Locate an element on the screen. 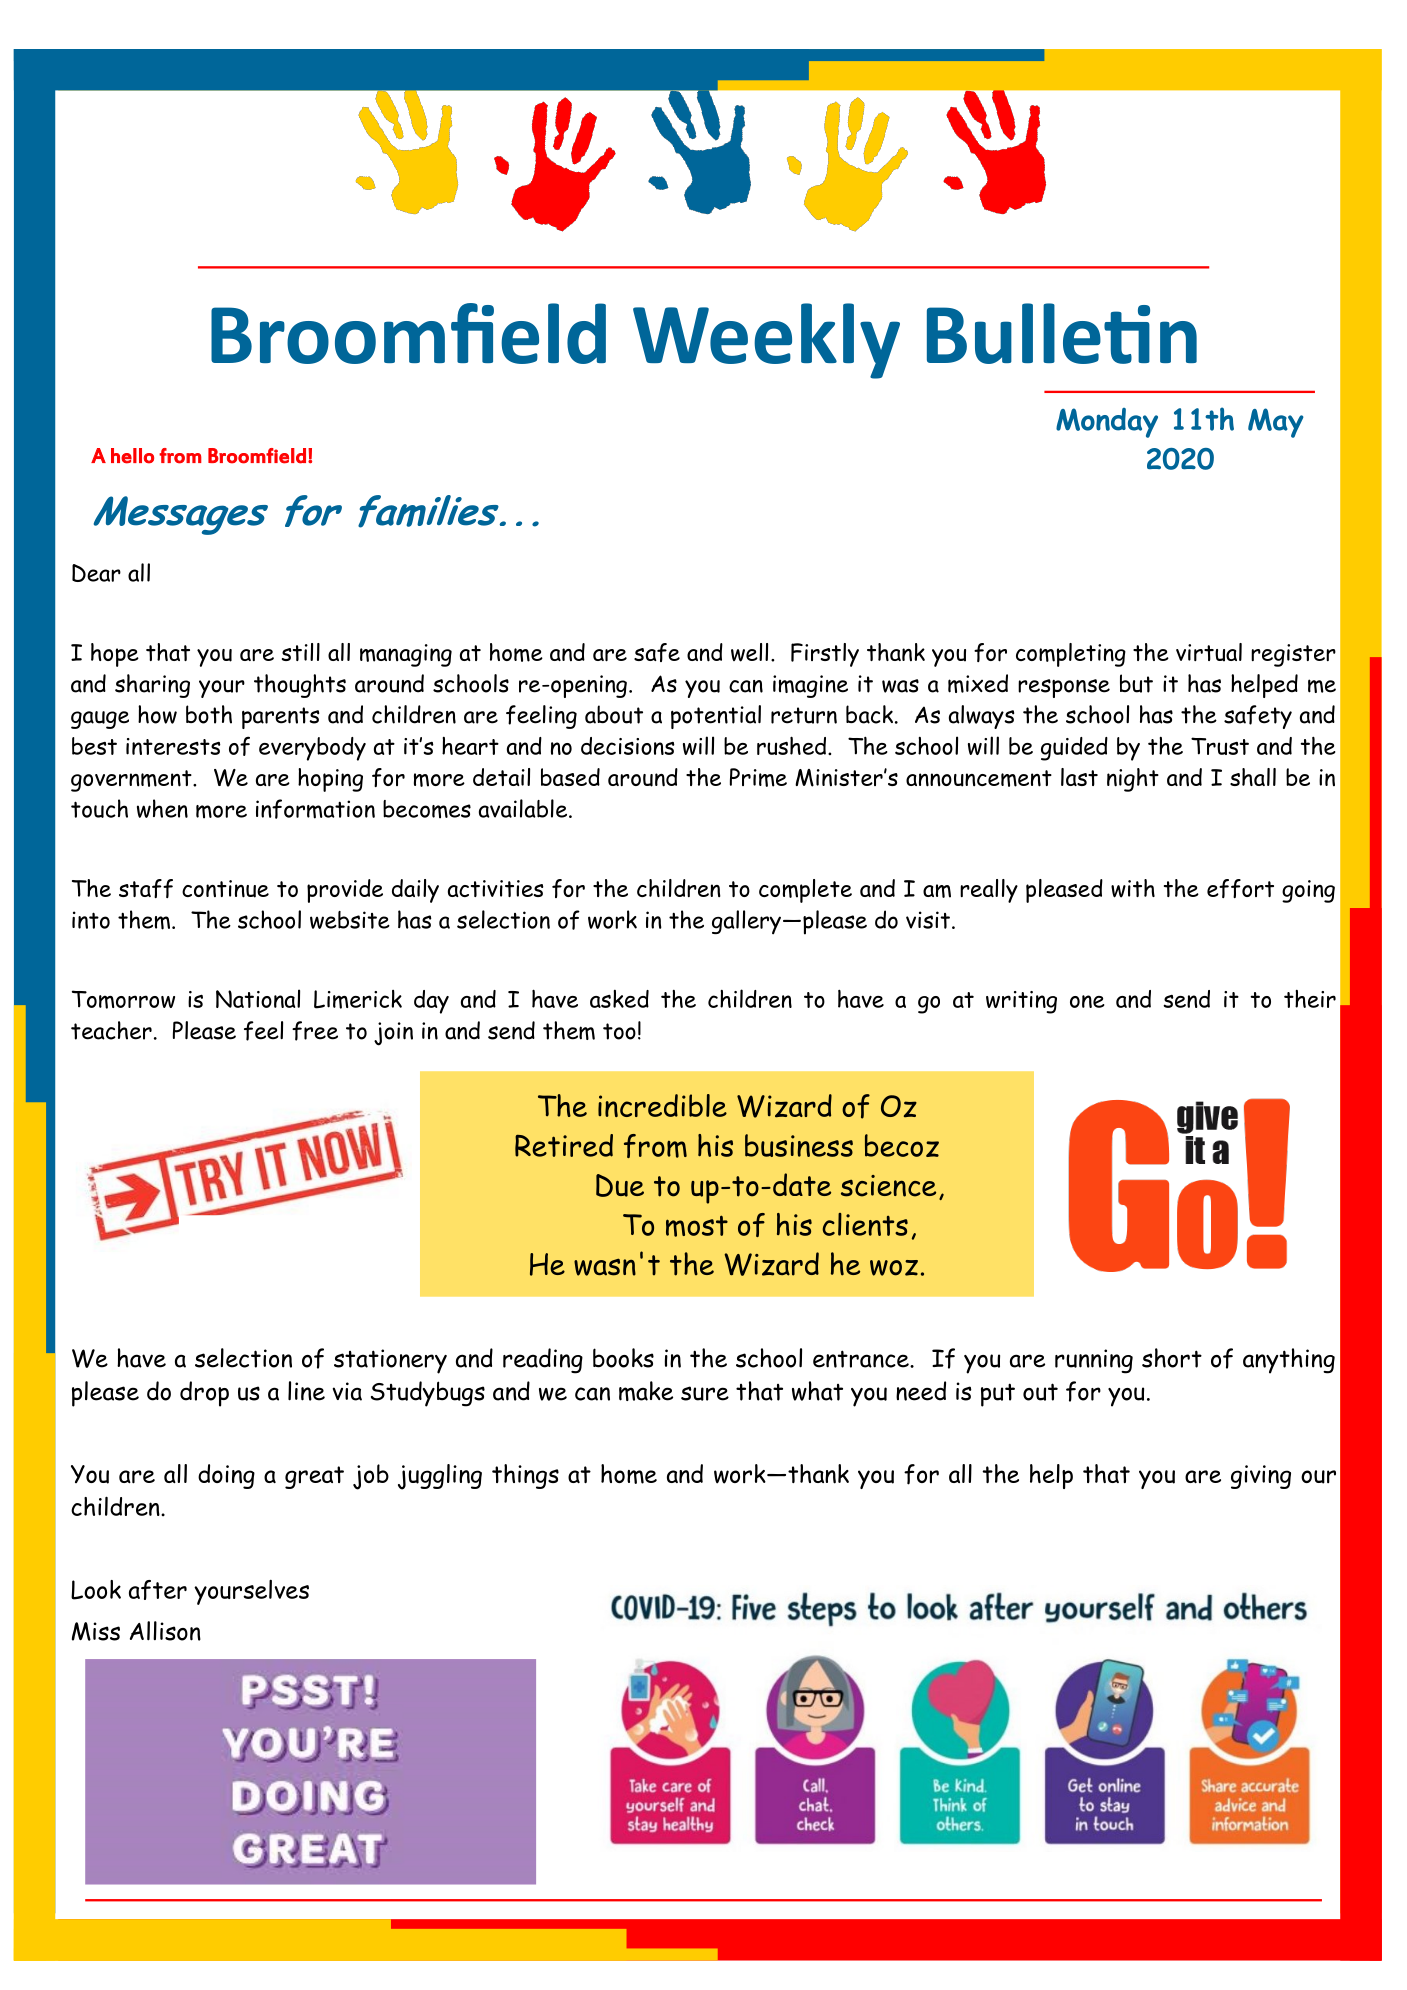  Weekly is located at coordinates (766, 341).
